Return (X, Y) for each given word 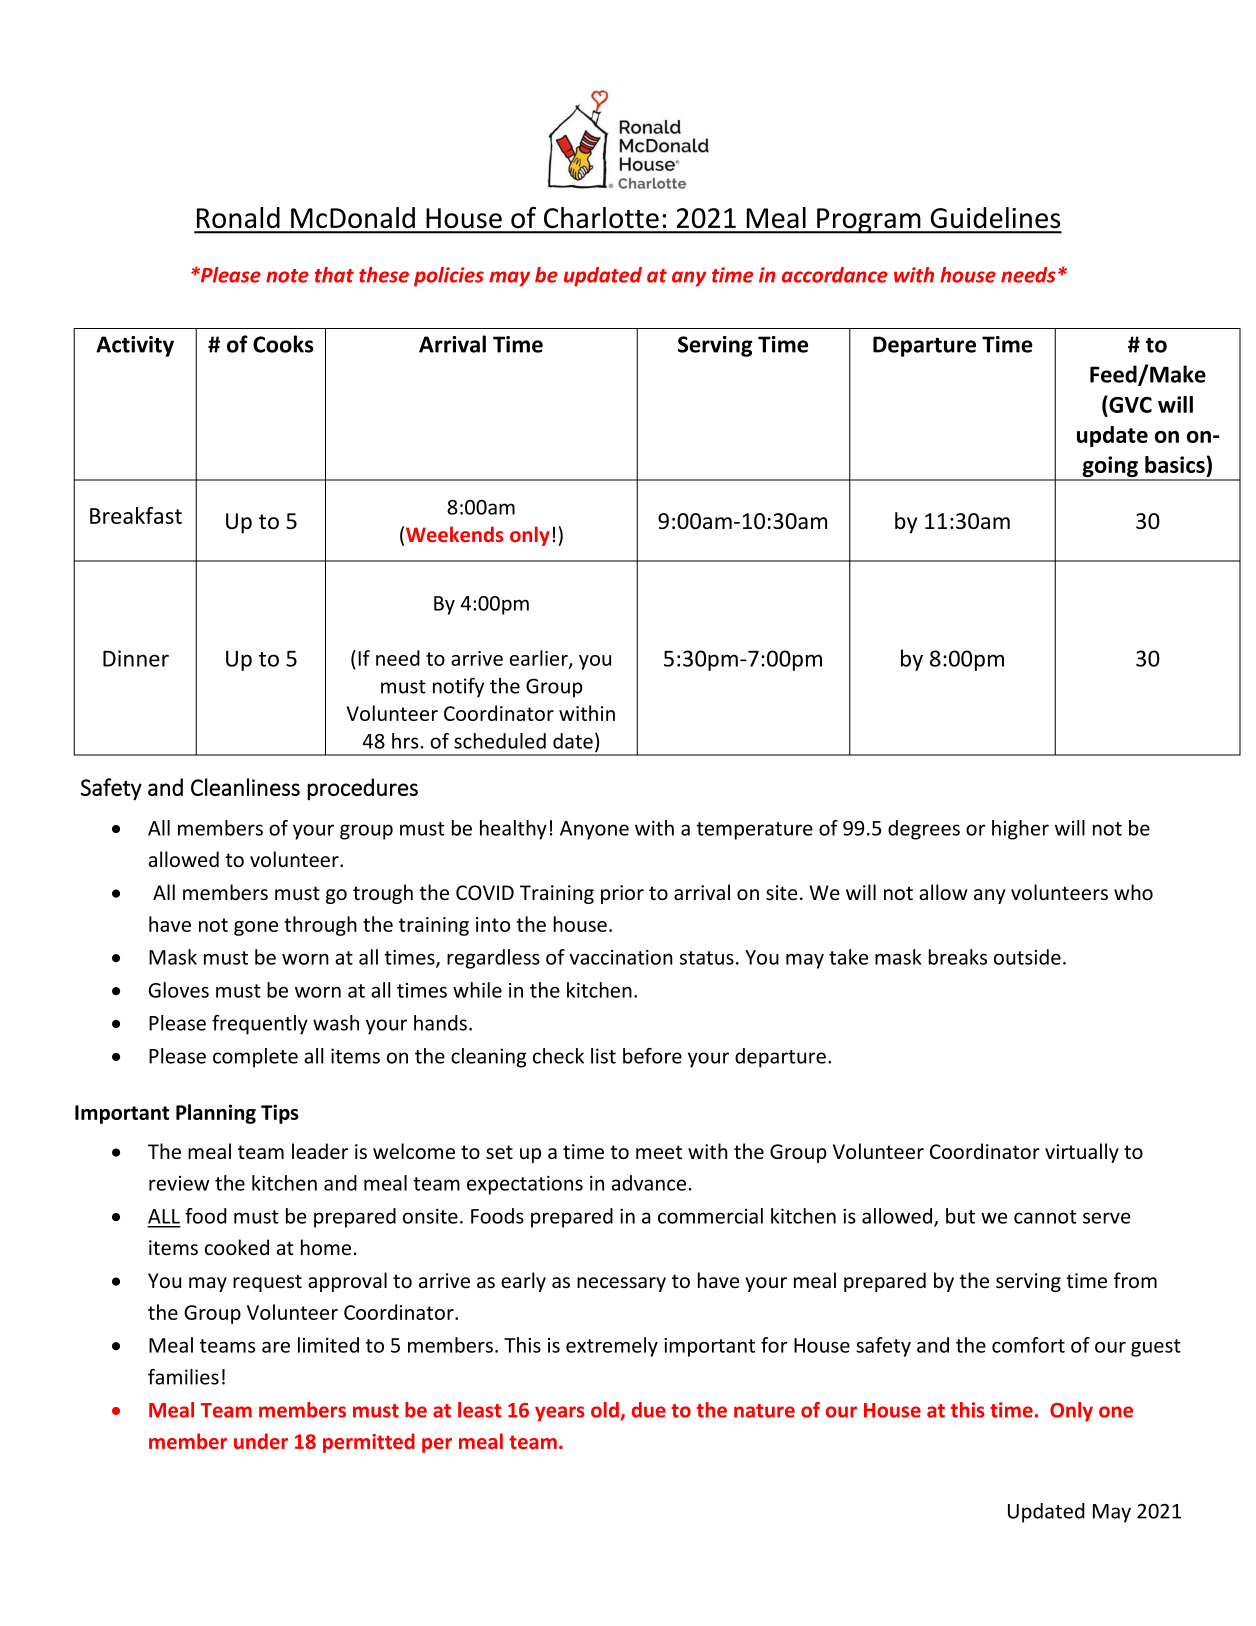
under (261, 1441)
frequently (260, 1025)
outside (1027, 957)
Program (869, 221)
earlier (539, 659)
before (652, 1056)
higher (1020, 830)
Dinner (136, 658)
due (649, 1410)
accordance (835, 275)
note (287, 276)
